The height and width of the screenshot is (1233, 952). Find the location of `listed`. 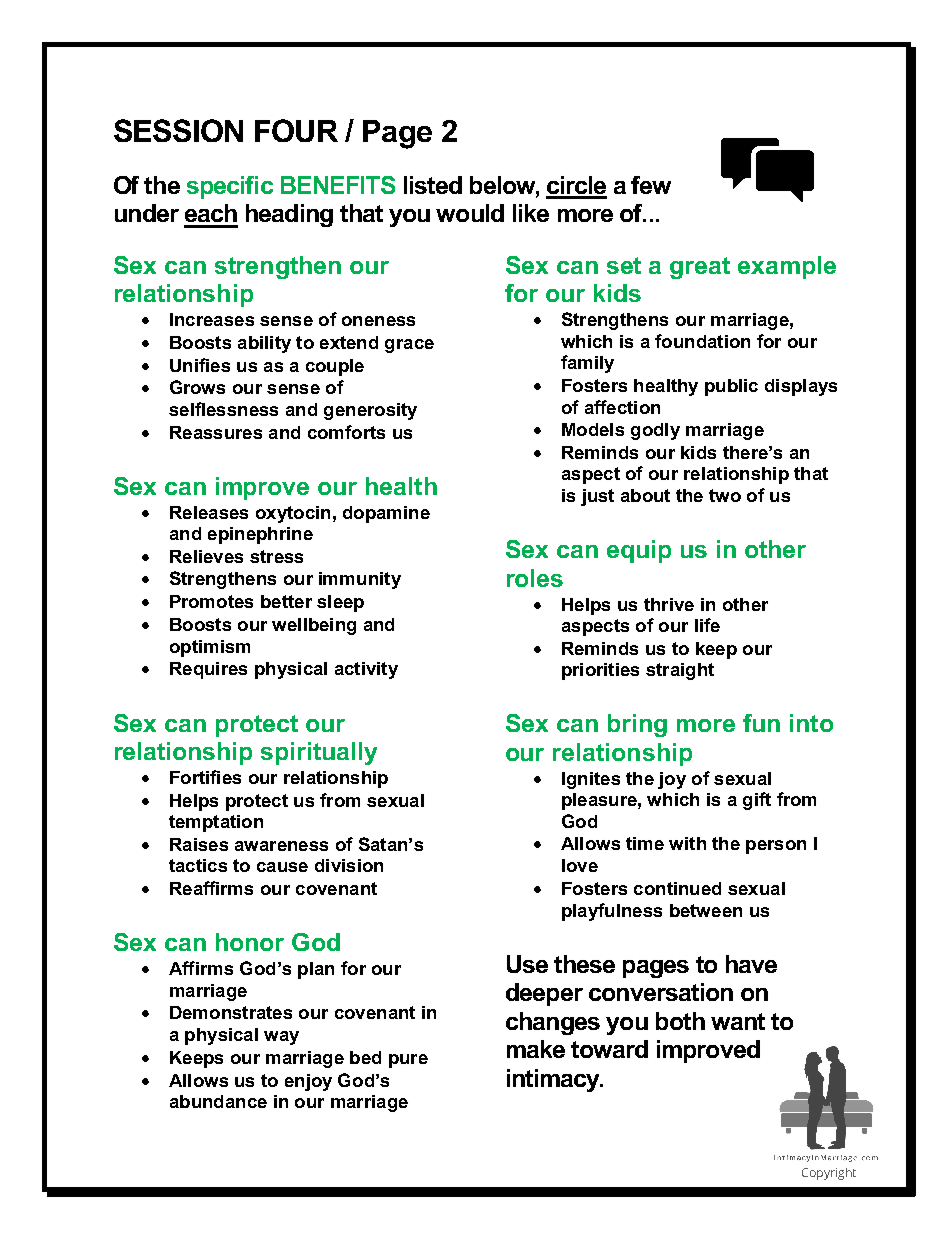

listed is located at coordinates (433, 185).
